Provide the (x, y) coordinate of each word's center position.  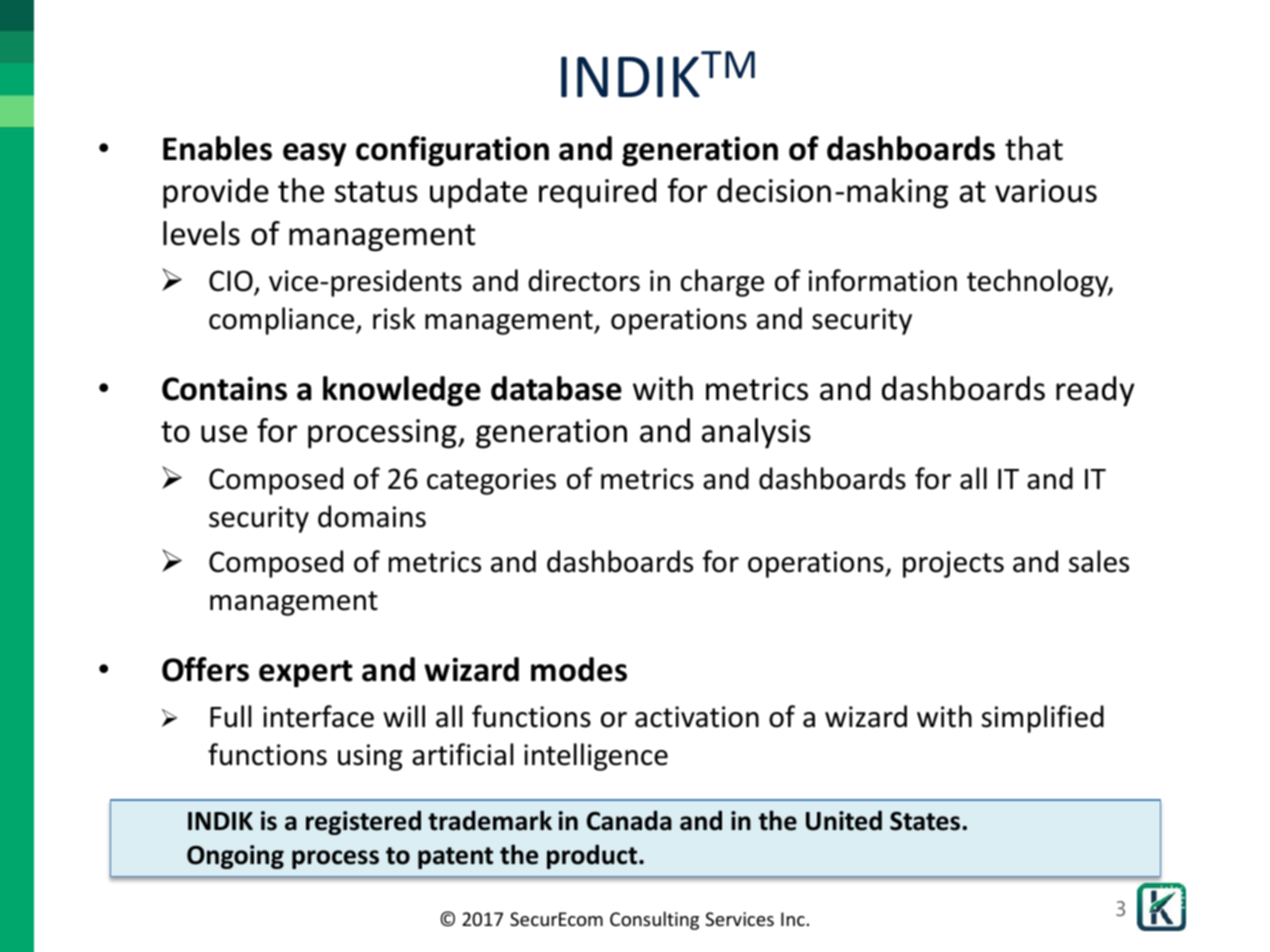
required (597, 193)
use (224, 434)
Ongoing (235, 857)
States (926, 821)
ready (1095, 391)
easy (315, 155)
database (556, 388)
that (1034, 148)
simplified (1042, 719)
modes (579, 669)
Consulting (654, 920)
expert (306, 674)
